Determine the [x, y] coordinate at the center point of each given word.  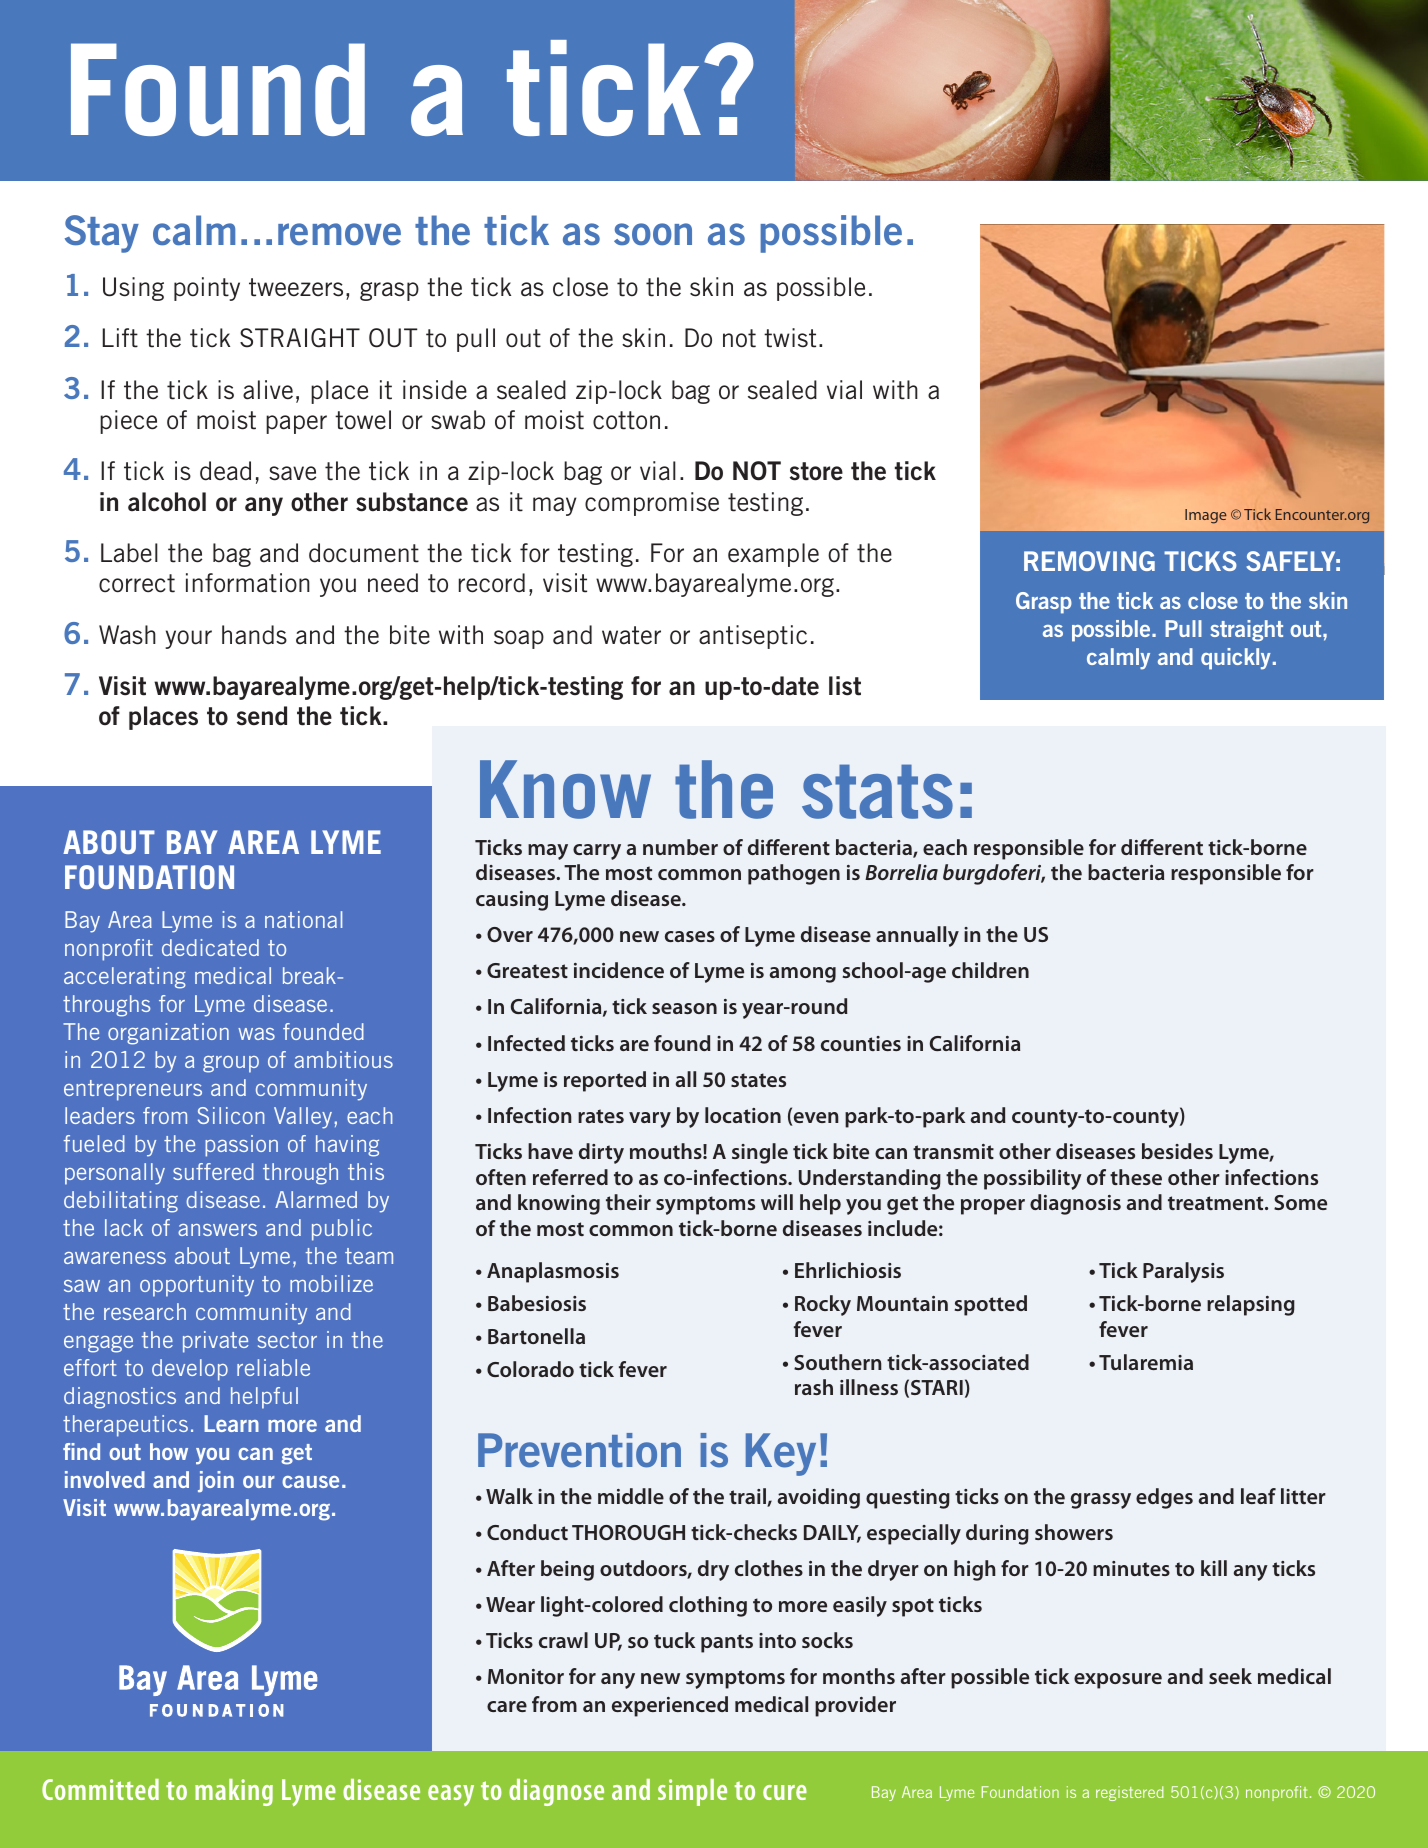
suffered [213, 1171]
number [680, 847]
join [216, 1482]
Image [1206, 516]
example [773, 555]
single [760, 1153]
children [990, 970]
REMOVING [1089, 561]
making [234, 1792]
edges [1164, 1498]
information [248, 583]
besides [1177, 1151]
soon [653, 234]
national [303, 919]
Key [781, 1454]
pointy [207, 289]
